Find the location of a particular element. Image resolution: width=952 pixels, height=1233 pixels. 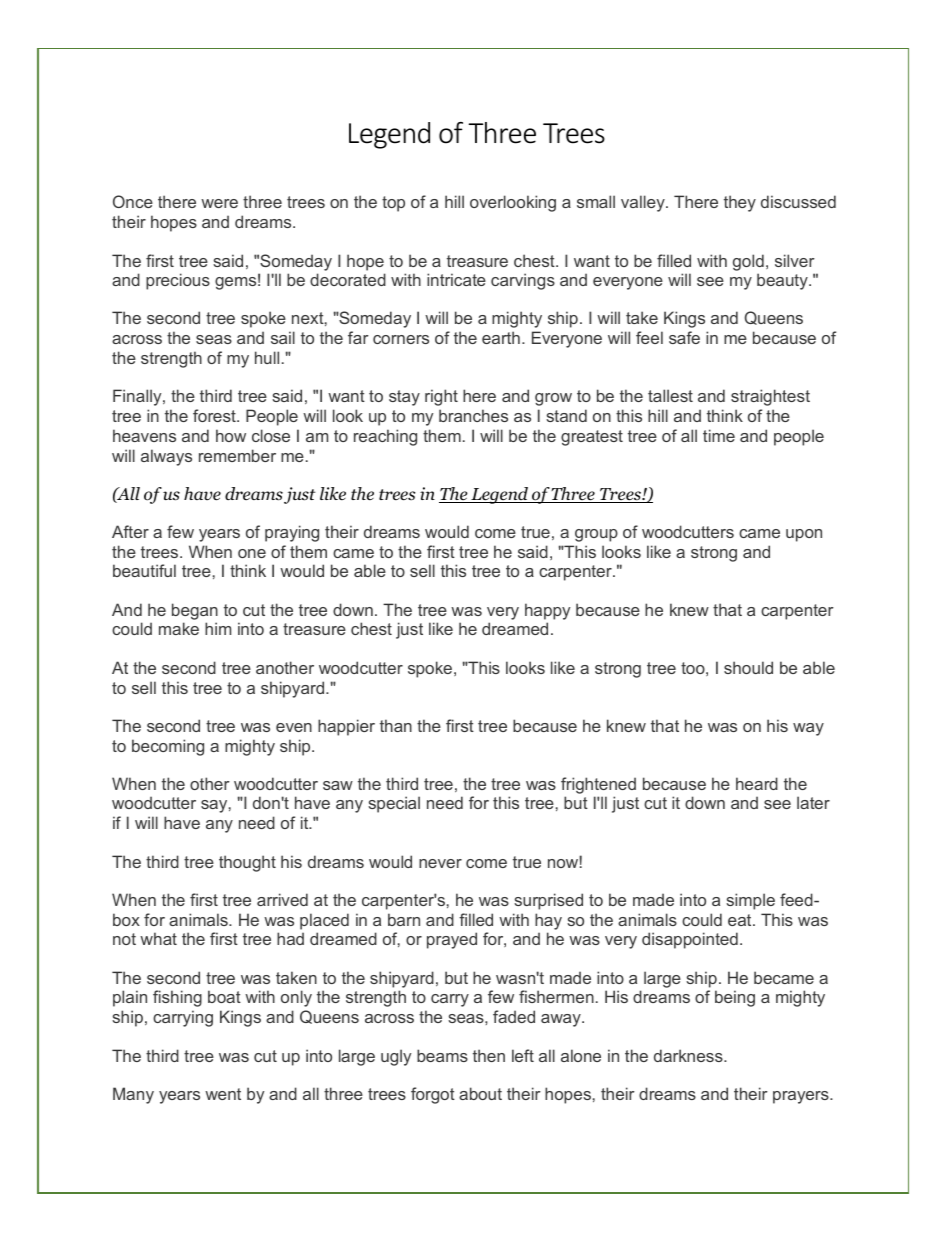

went is located at coordinates (223, 1094).
